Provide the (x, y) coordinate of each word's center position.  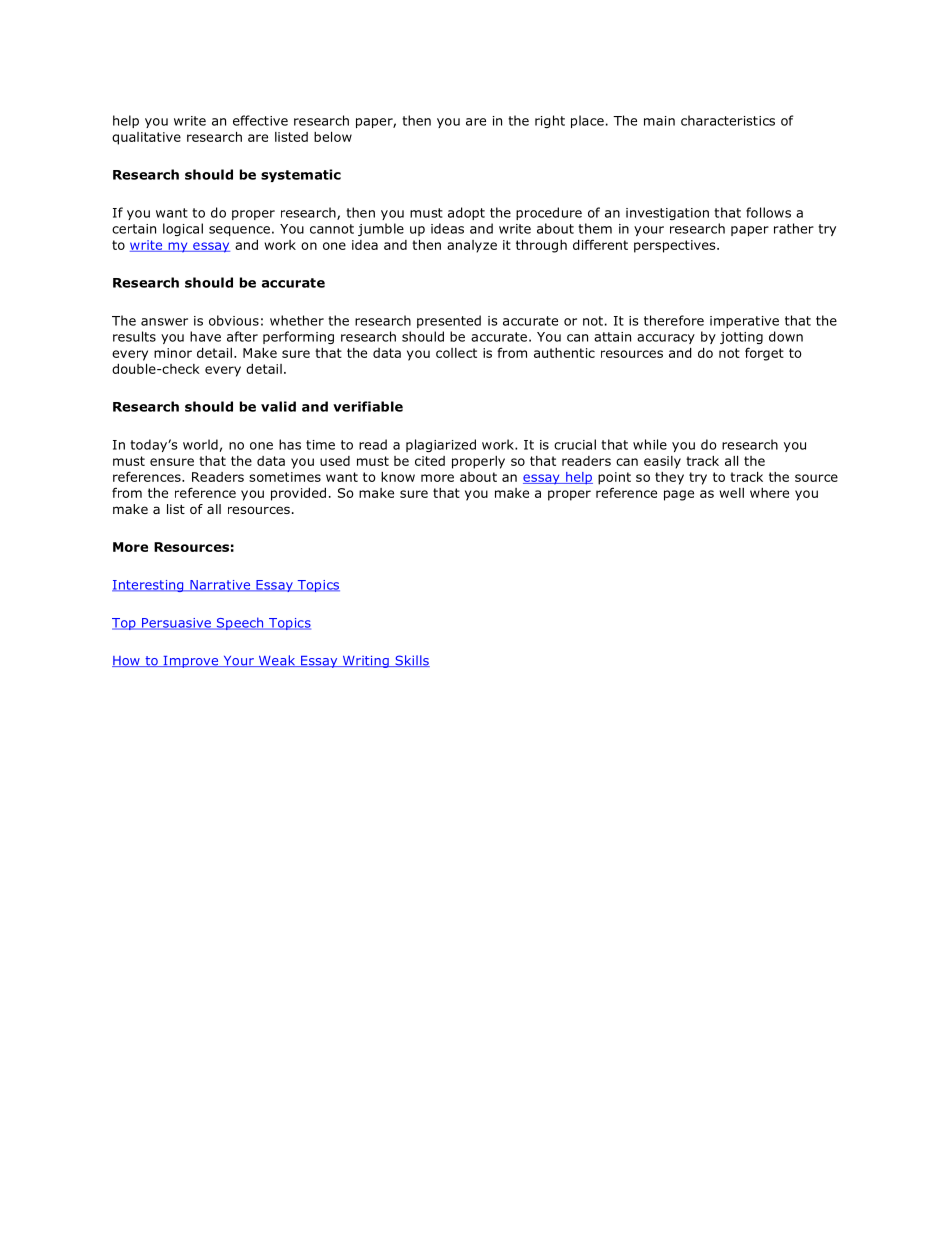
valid (278, 406)
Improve (191, 662)
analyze (472, 246)
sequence (239, 231)
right (550, 121)
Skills (411, 661)
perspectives (676, 246)
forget (764, 354)
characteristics (728, 120)
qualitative (146, 138)
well (731, 493)
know (398, 477)
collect (456, 353)
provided (298, 494)
